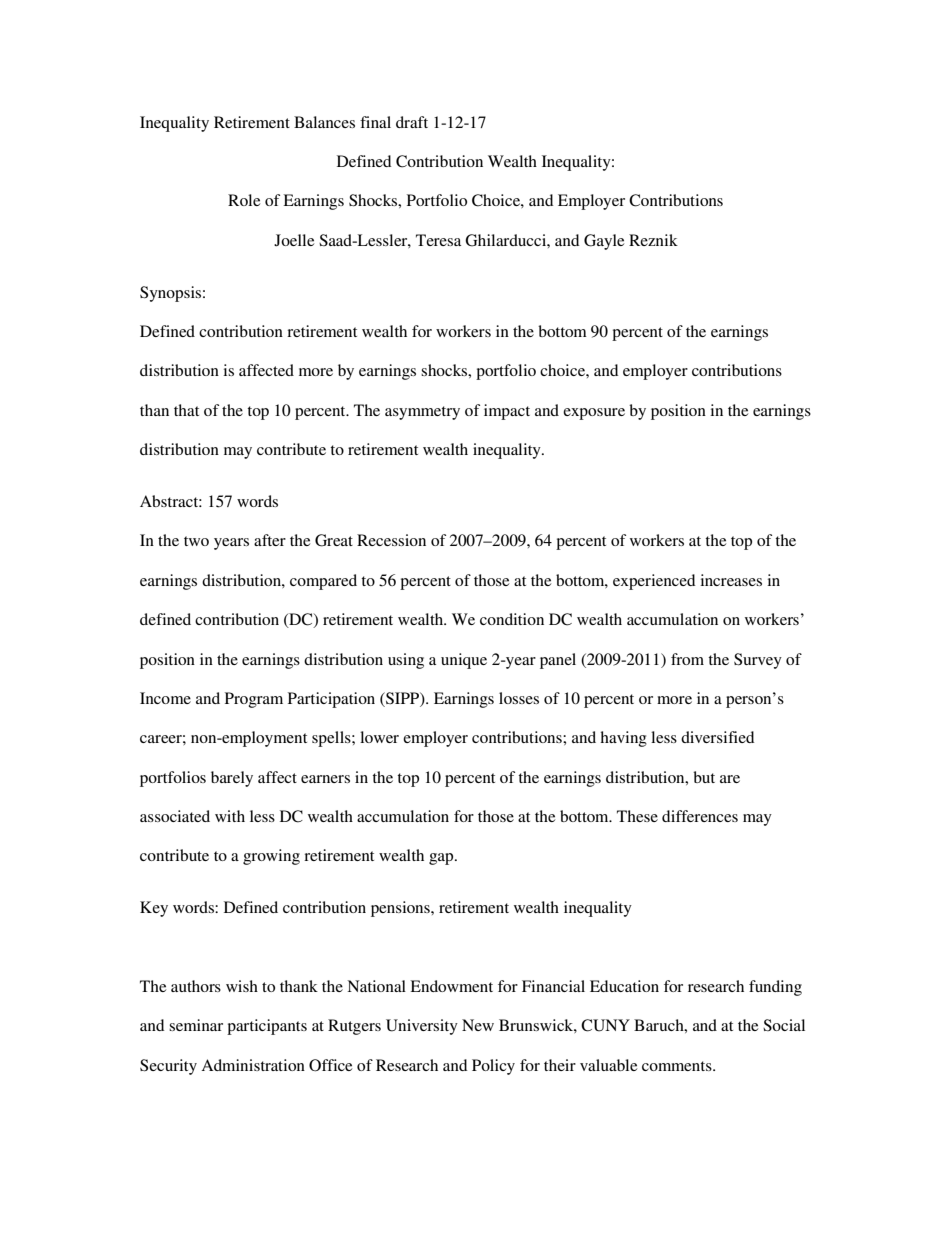 The width and height of the document is (952, 1233). I want to click on New, so click(478, 1025).
